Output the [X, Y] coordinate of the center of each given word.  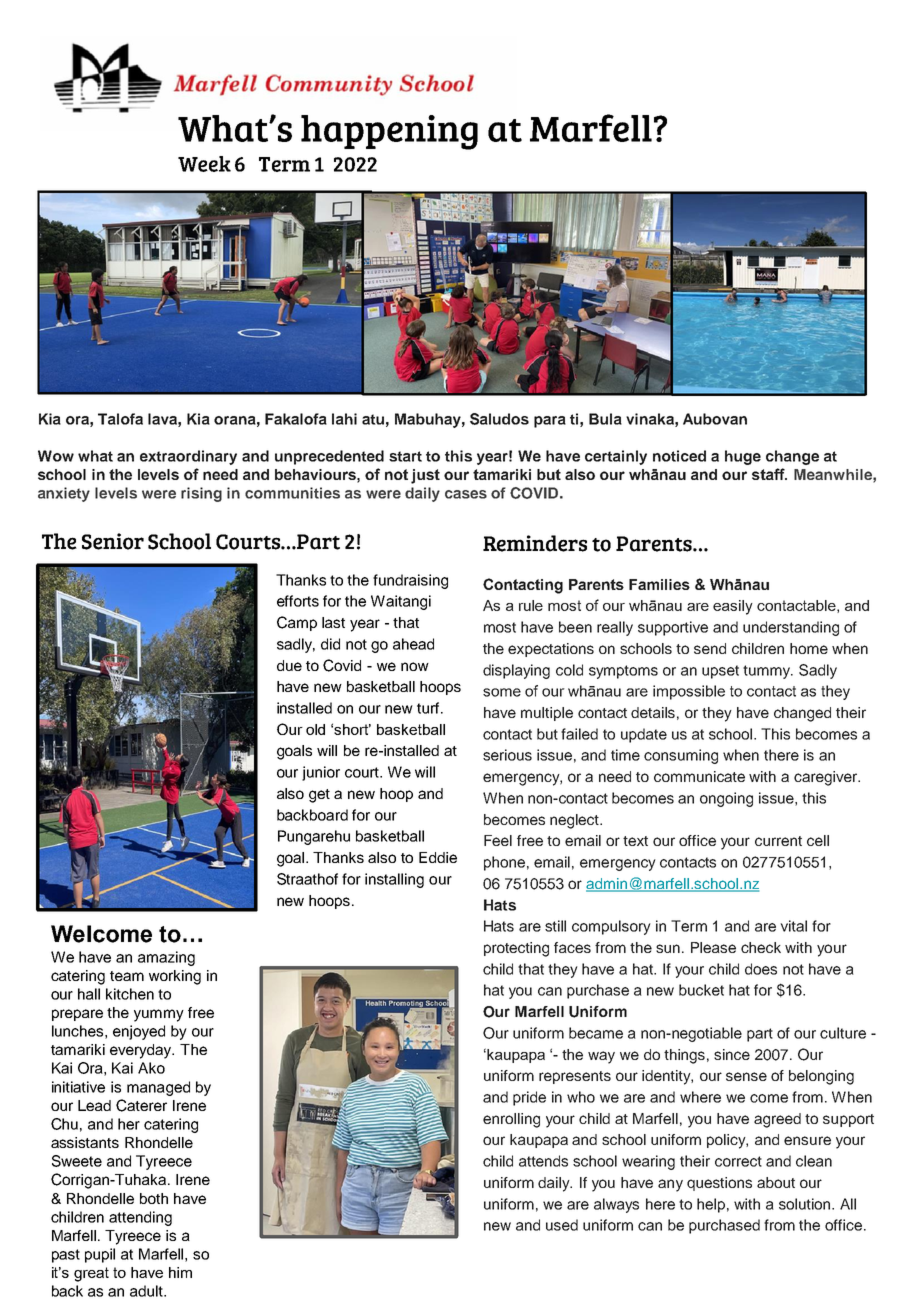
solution [806, 1204]
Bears [564, 206]
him [180, 1272]
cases [466, 494]
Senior [113, 541]
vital [793, 926]
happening [389, 132]
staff [769, 474]
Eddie [438, 857]
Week [204, 164]
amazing [166, 958]
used [562, 1225]
